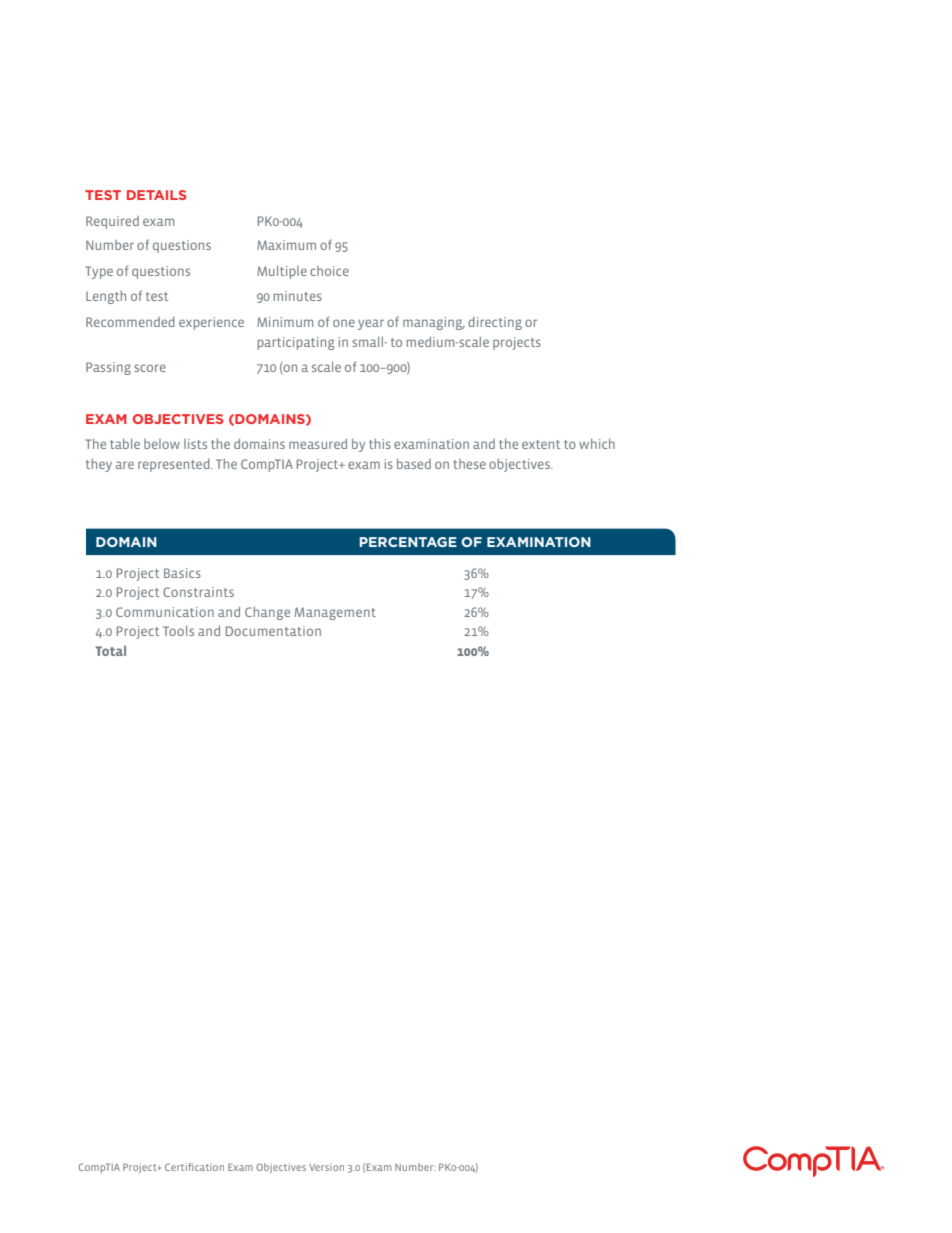 This page has width=952, height=1233. I want to click on directing, so click(495, 323).
